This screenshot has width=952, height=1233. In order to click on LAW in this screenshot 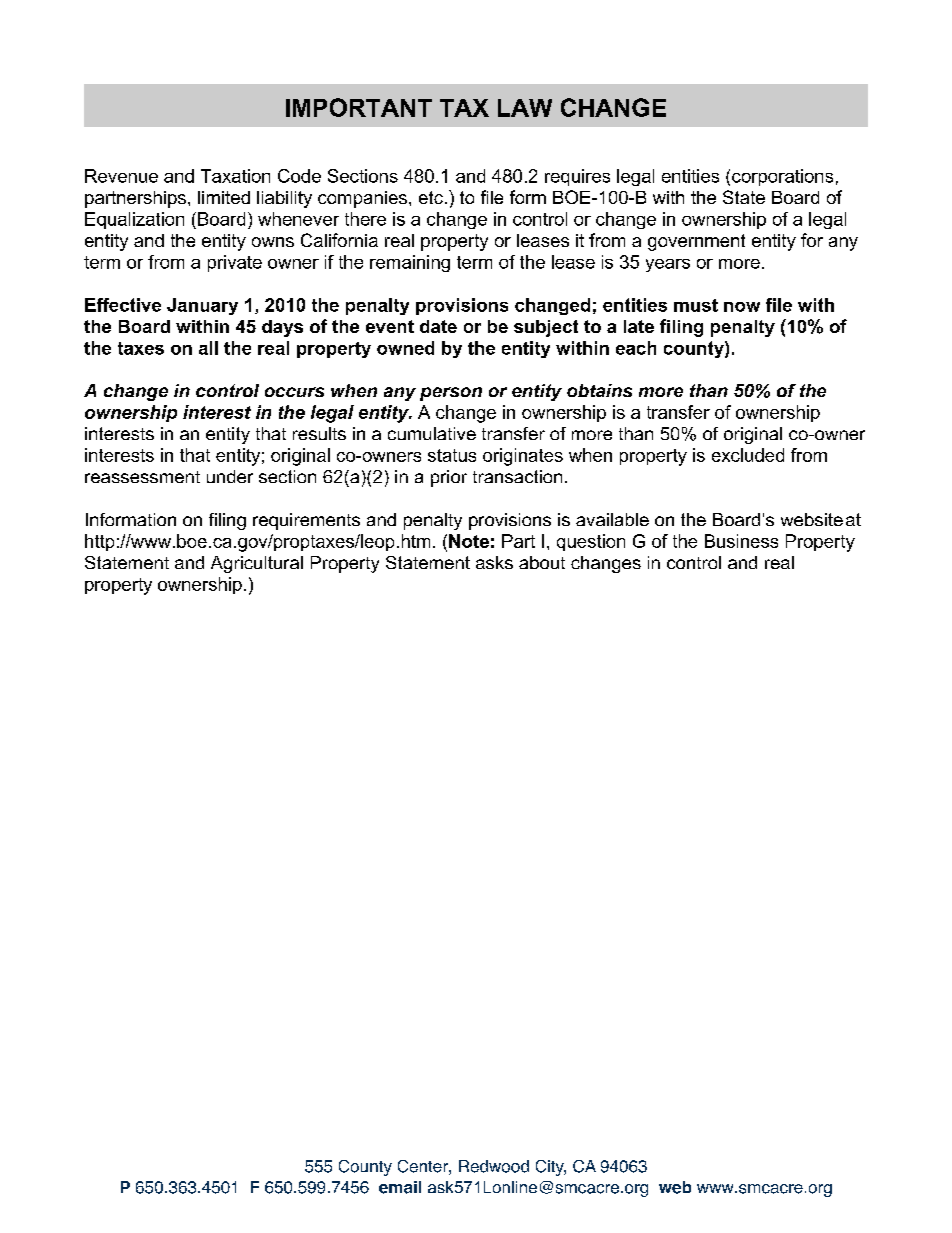, I will do `click(525, 108)`.
